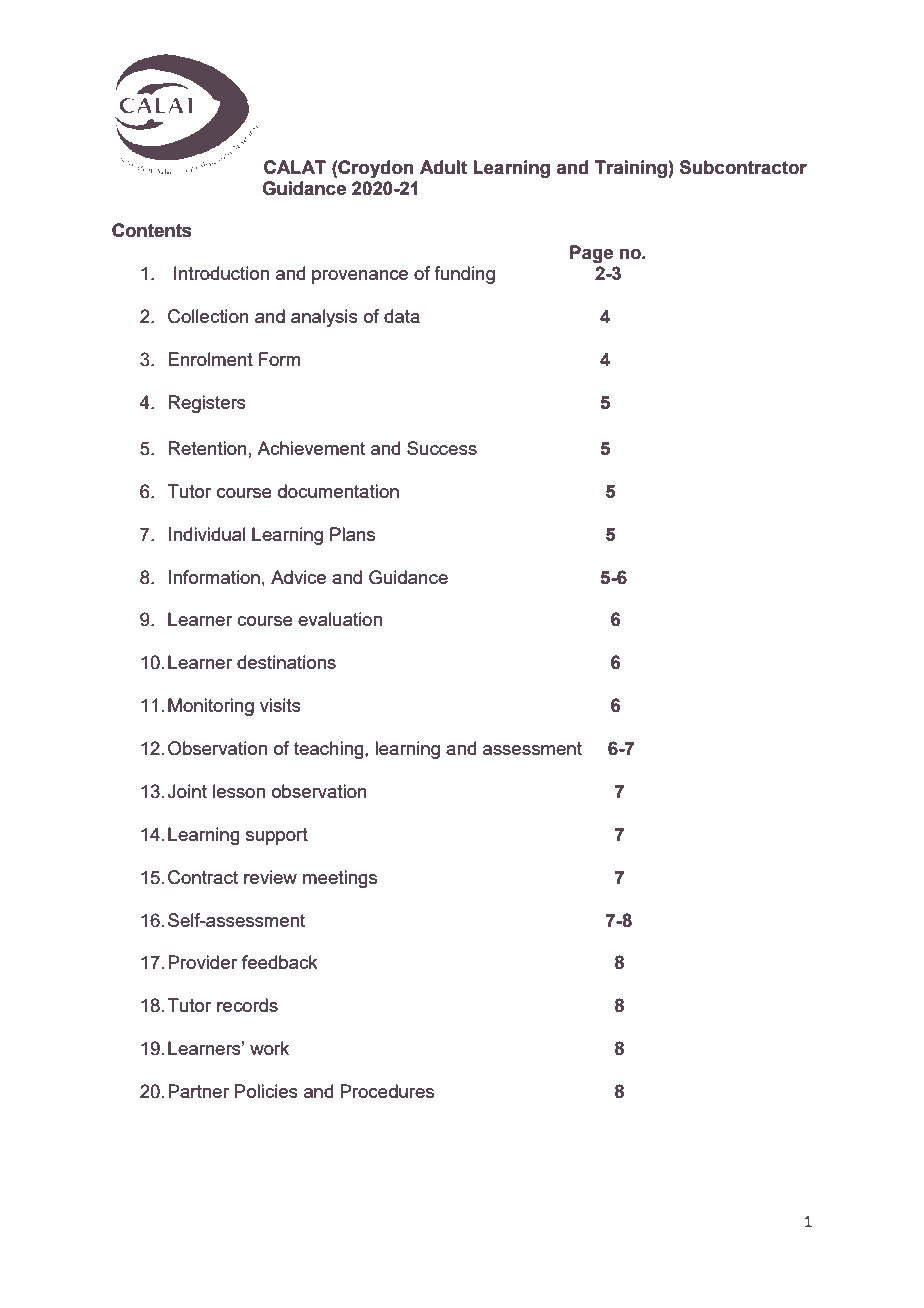 This screenshot has width=924, height=1308. Describe the element at coordinates (443, 167) in the screenshot. I see `Adult` at that location.
